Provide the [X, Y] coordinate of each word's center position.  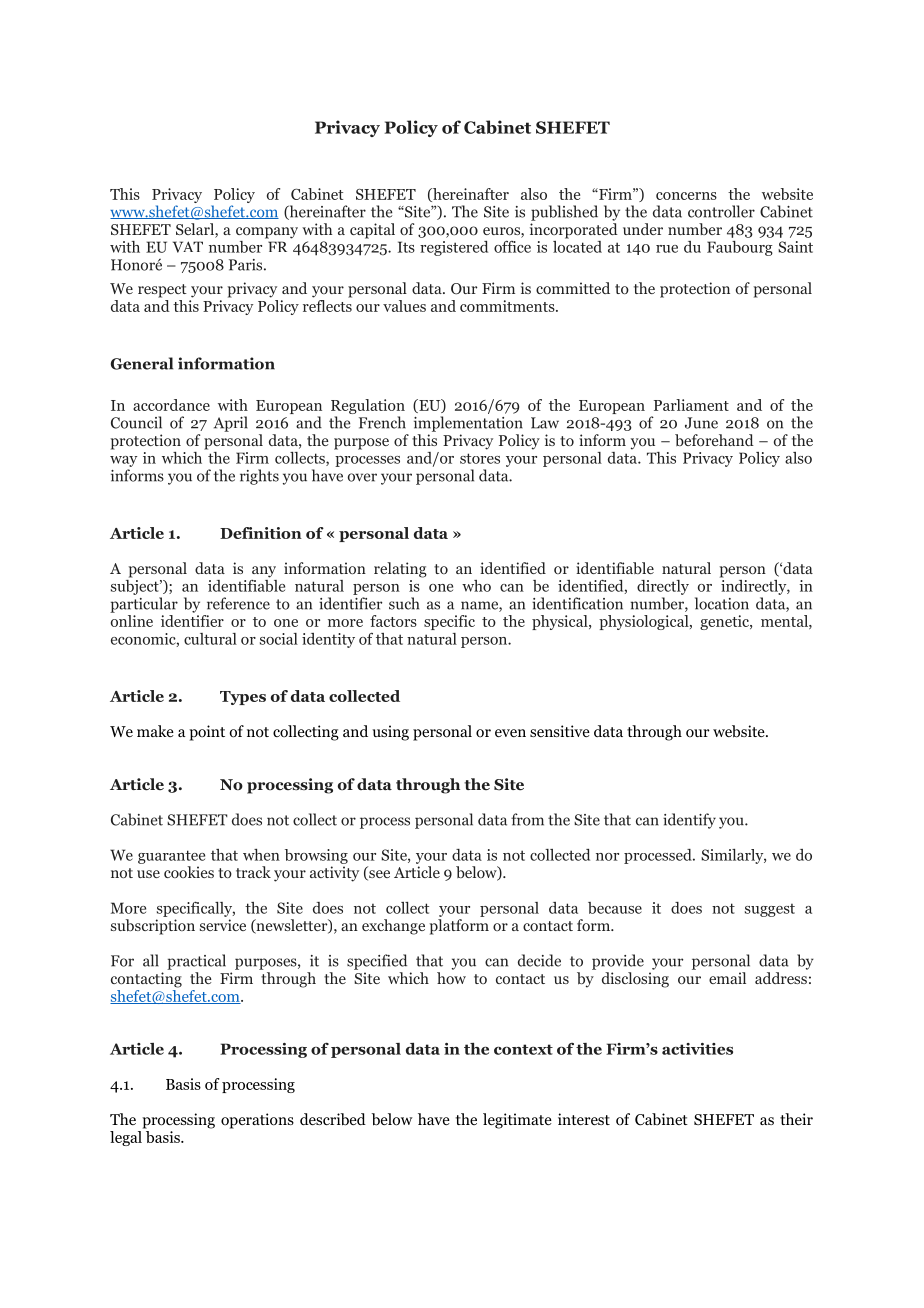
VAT [188, 247]
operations [257, 1121]
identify [689, 821]
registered [454, 248]
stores [480, 458]
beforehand [714, 440]
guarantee [171, 857]
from [527, 819]
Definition [261, 533]
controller [721, 211]
